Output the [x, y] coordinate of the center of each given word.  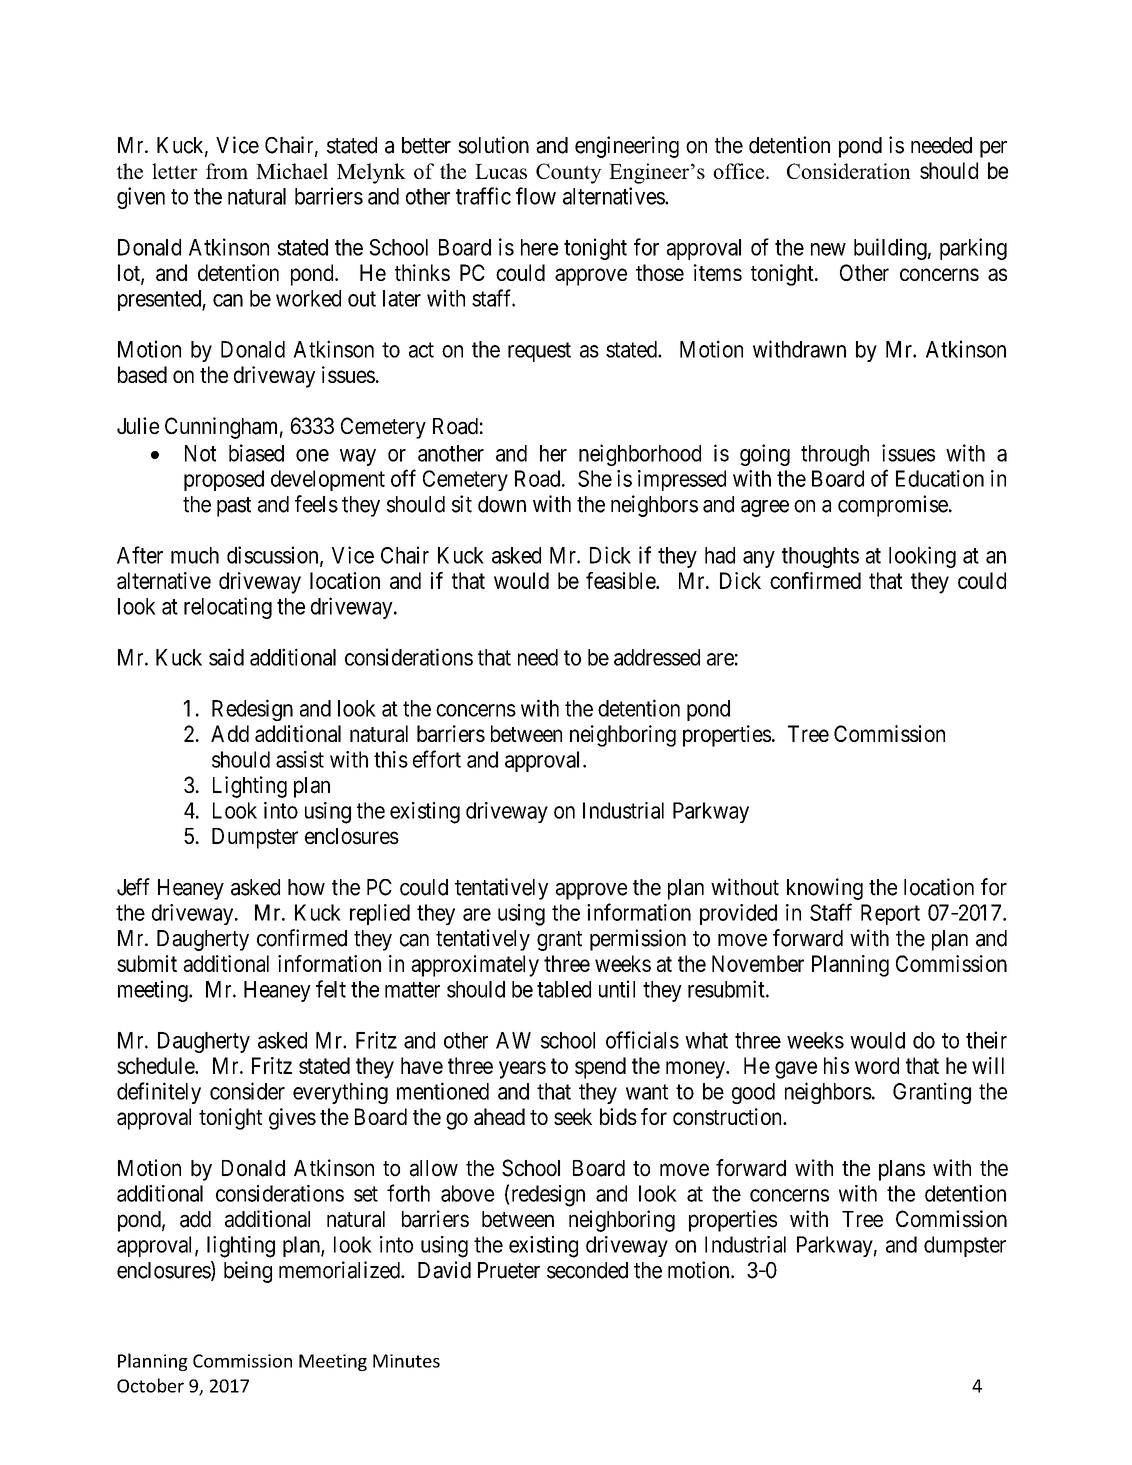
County [569, 173]
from [227, 171]
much [195, 555]
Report [890, 914]
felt [331, 989]
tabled [564, 989]
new [828, 249]
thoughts [820, 557]
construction [728, 1116]
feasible [621, 580]
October [150, 1385]
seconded [587, 1270]
